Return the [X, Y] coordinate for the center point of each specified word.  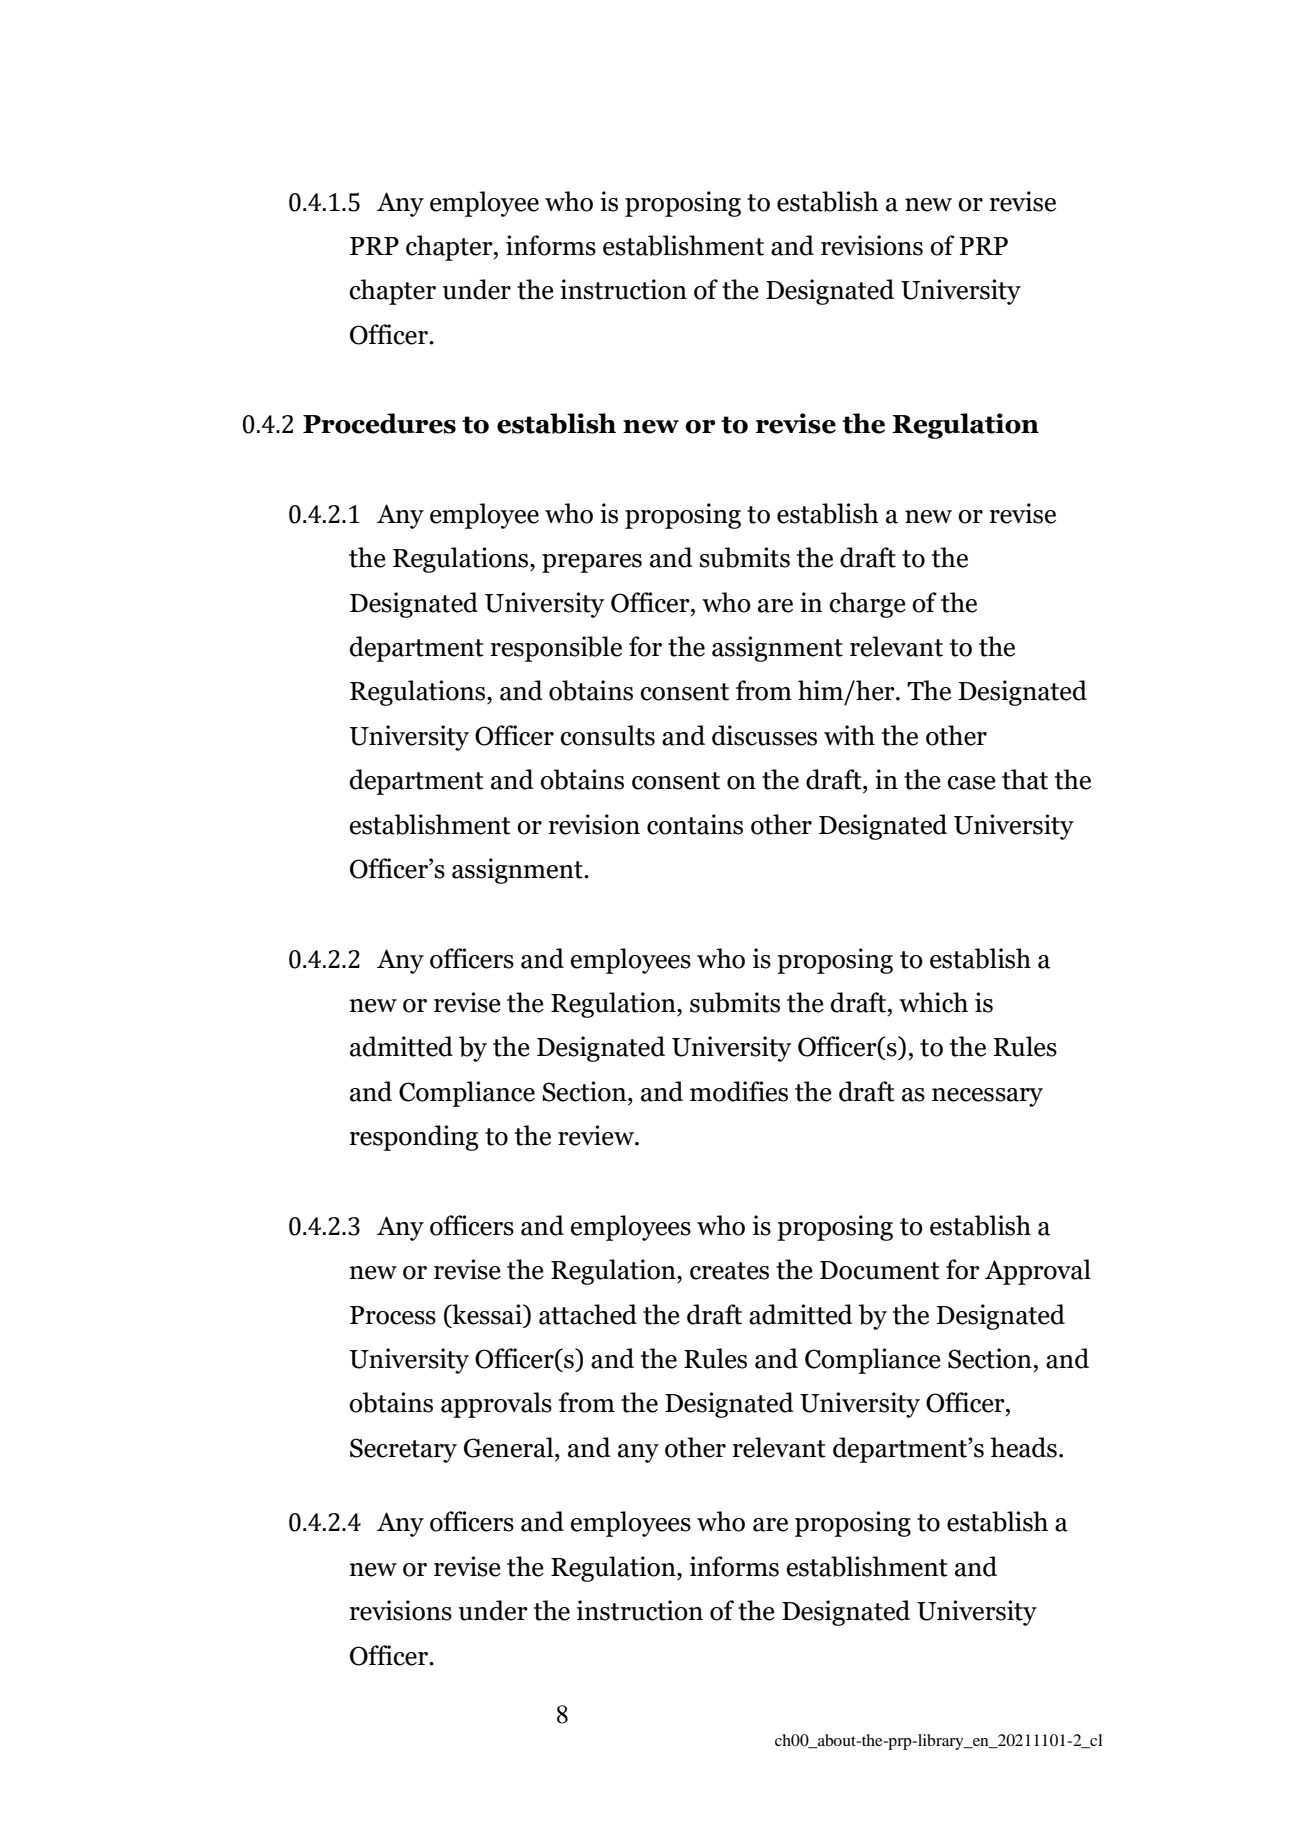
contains [695, 824]
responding [413, 1138]
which [933, 1002]
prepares [592, 563]
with [849, 735]
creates [729, 1271]
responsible [556, 649]
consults [607, 735]
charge [867, 605]
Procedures [379, 423]
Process [393, 1315]
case [971, 783]
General [510, 1447]
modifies [739, 1091]
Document [880, 1270]
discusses [764, 735]
